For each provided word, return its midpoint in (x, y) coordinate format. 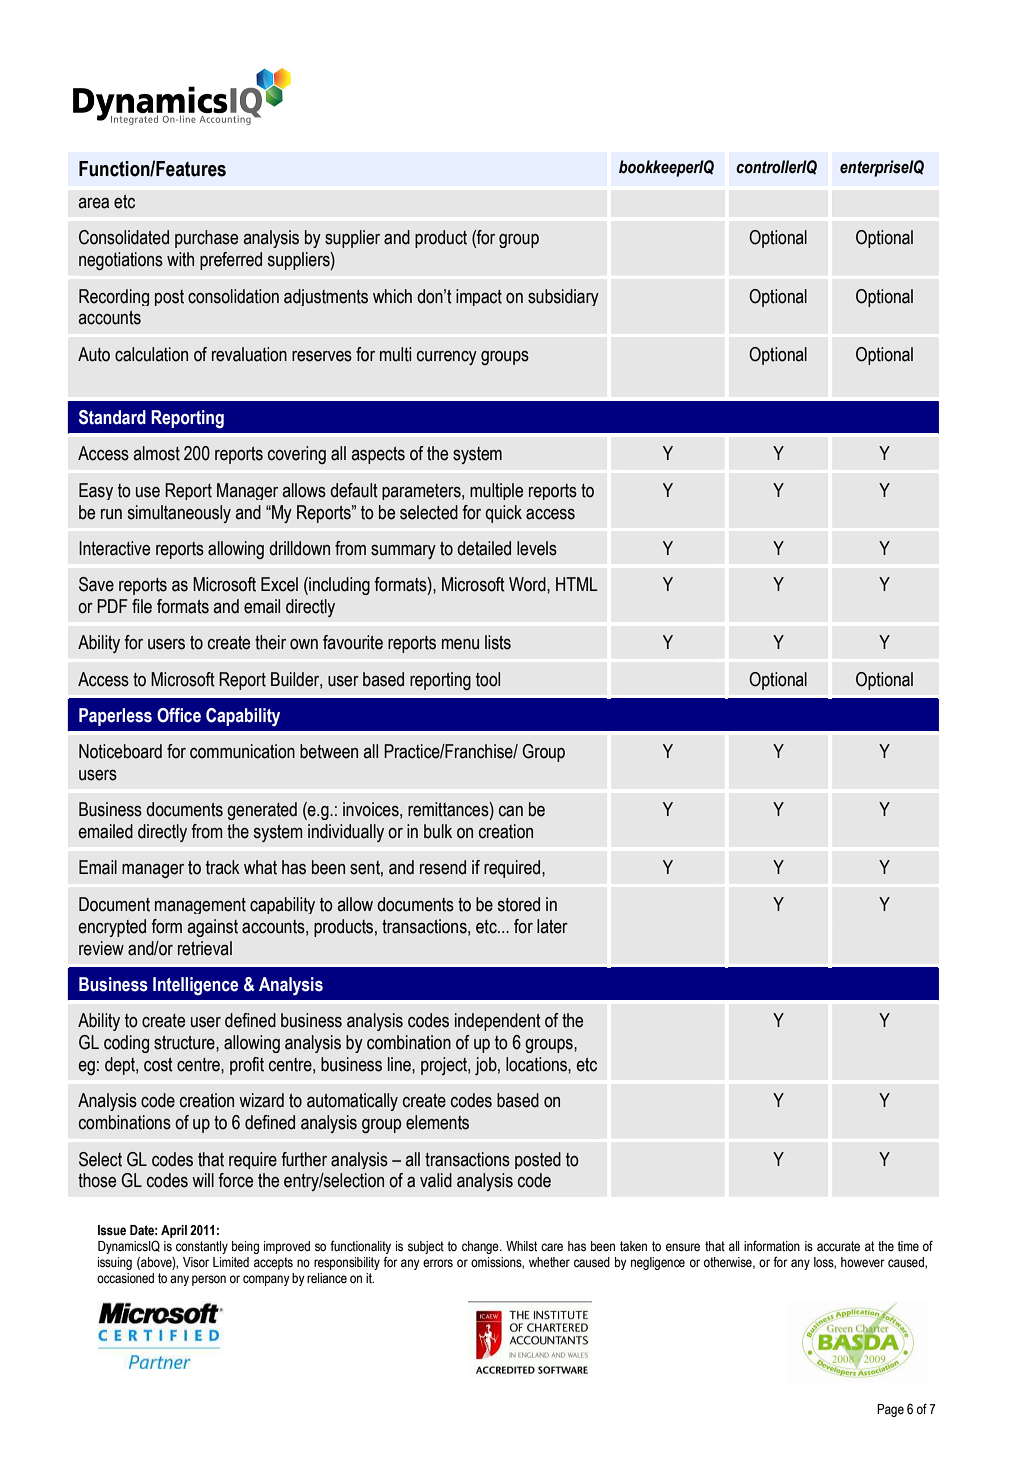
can (511, 811)
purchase (206, 239)
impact (479, 297)
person (209, 1280)
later (552, 926)
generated (262, 811)
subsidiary (563, 297)
